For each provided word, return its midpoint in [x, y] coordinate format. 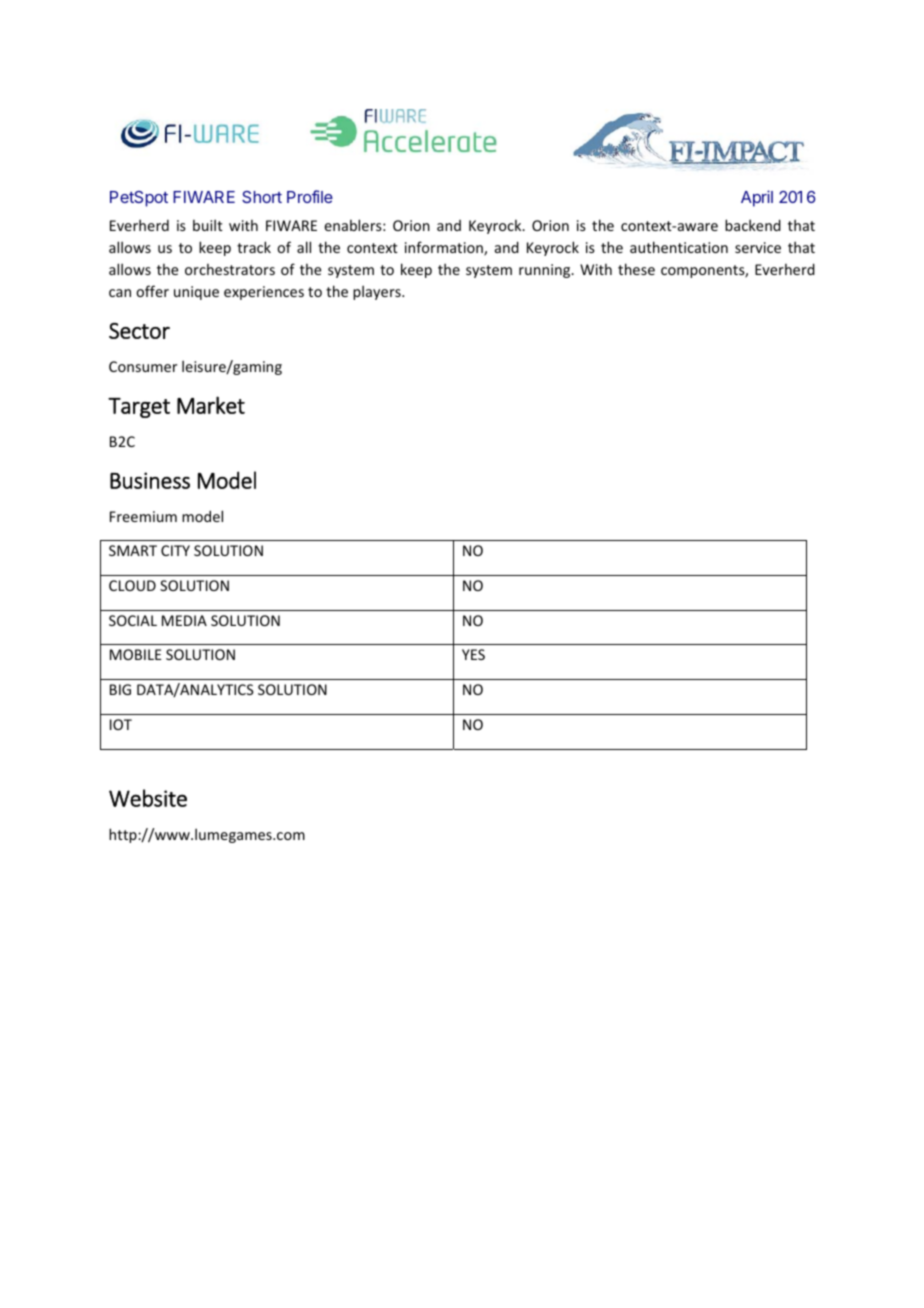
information [445, 248]
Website [148, 798]
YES [473, 654]
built [208, 225]
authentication [679, 247]
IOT [121, 724]
